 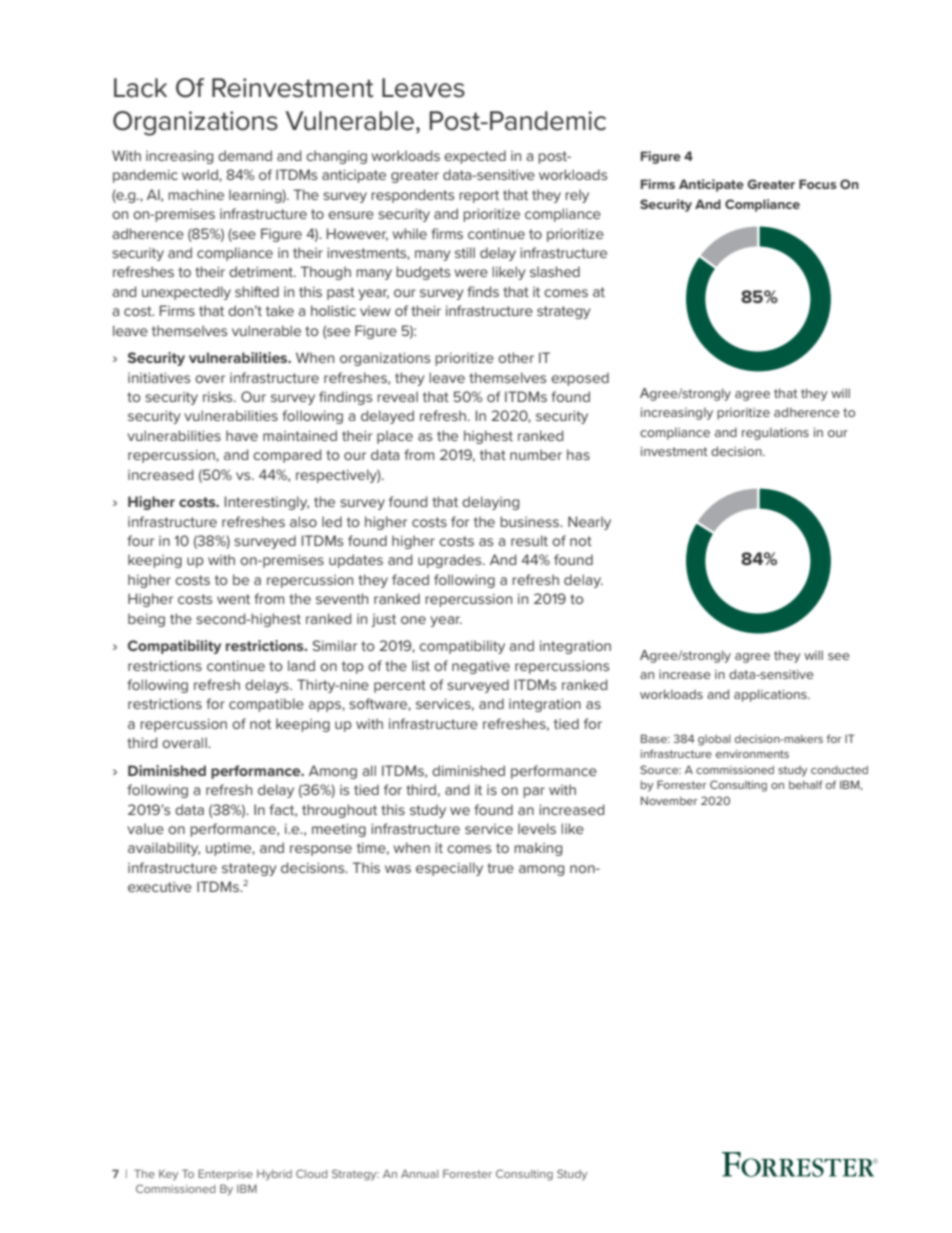 I want to click on behalf, so click(x=805, y=784).
